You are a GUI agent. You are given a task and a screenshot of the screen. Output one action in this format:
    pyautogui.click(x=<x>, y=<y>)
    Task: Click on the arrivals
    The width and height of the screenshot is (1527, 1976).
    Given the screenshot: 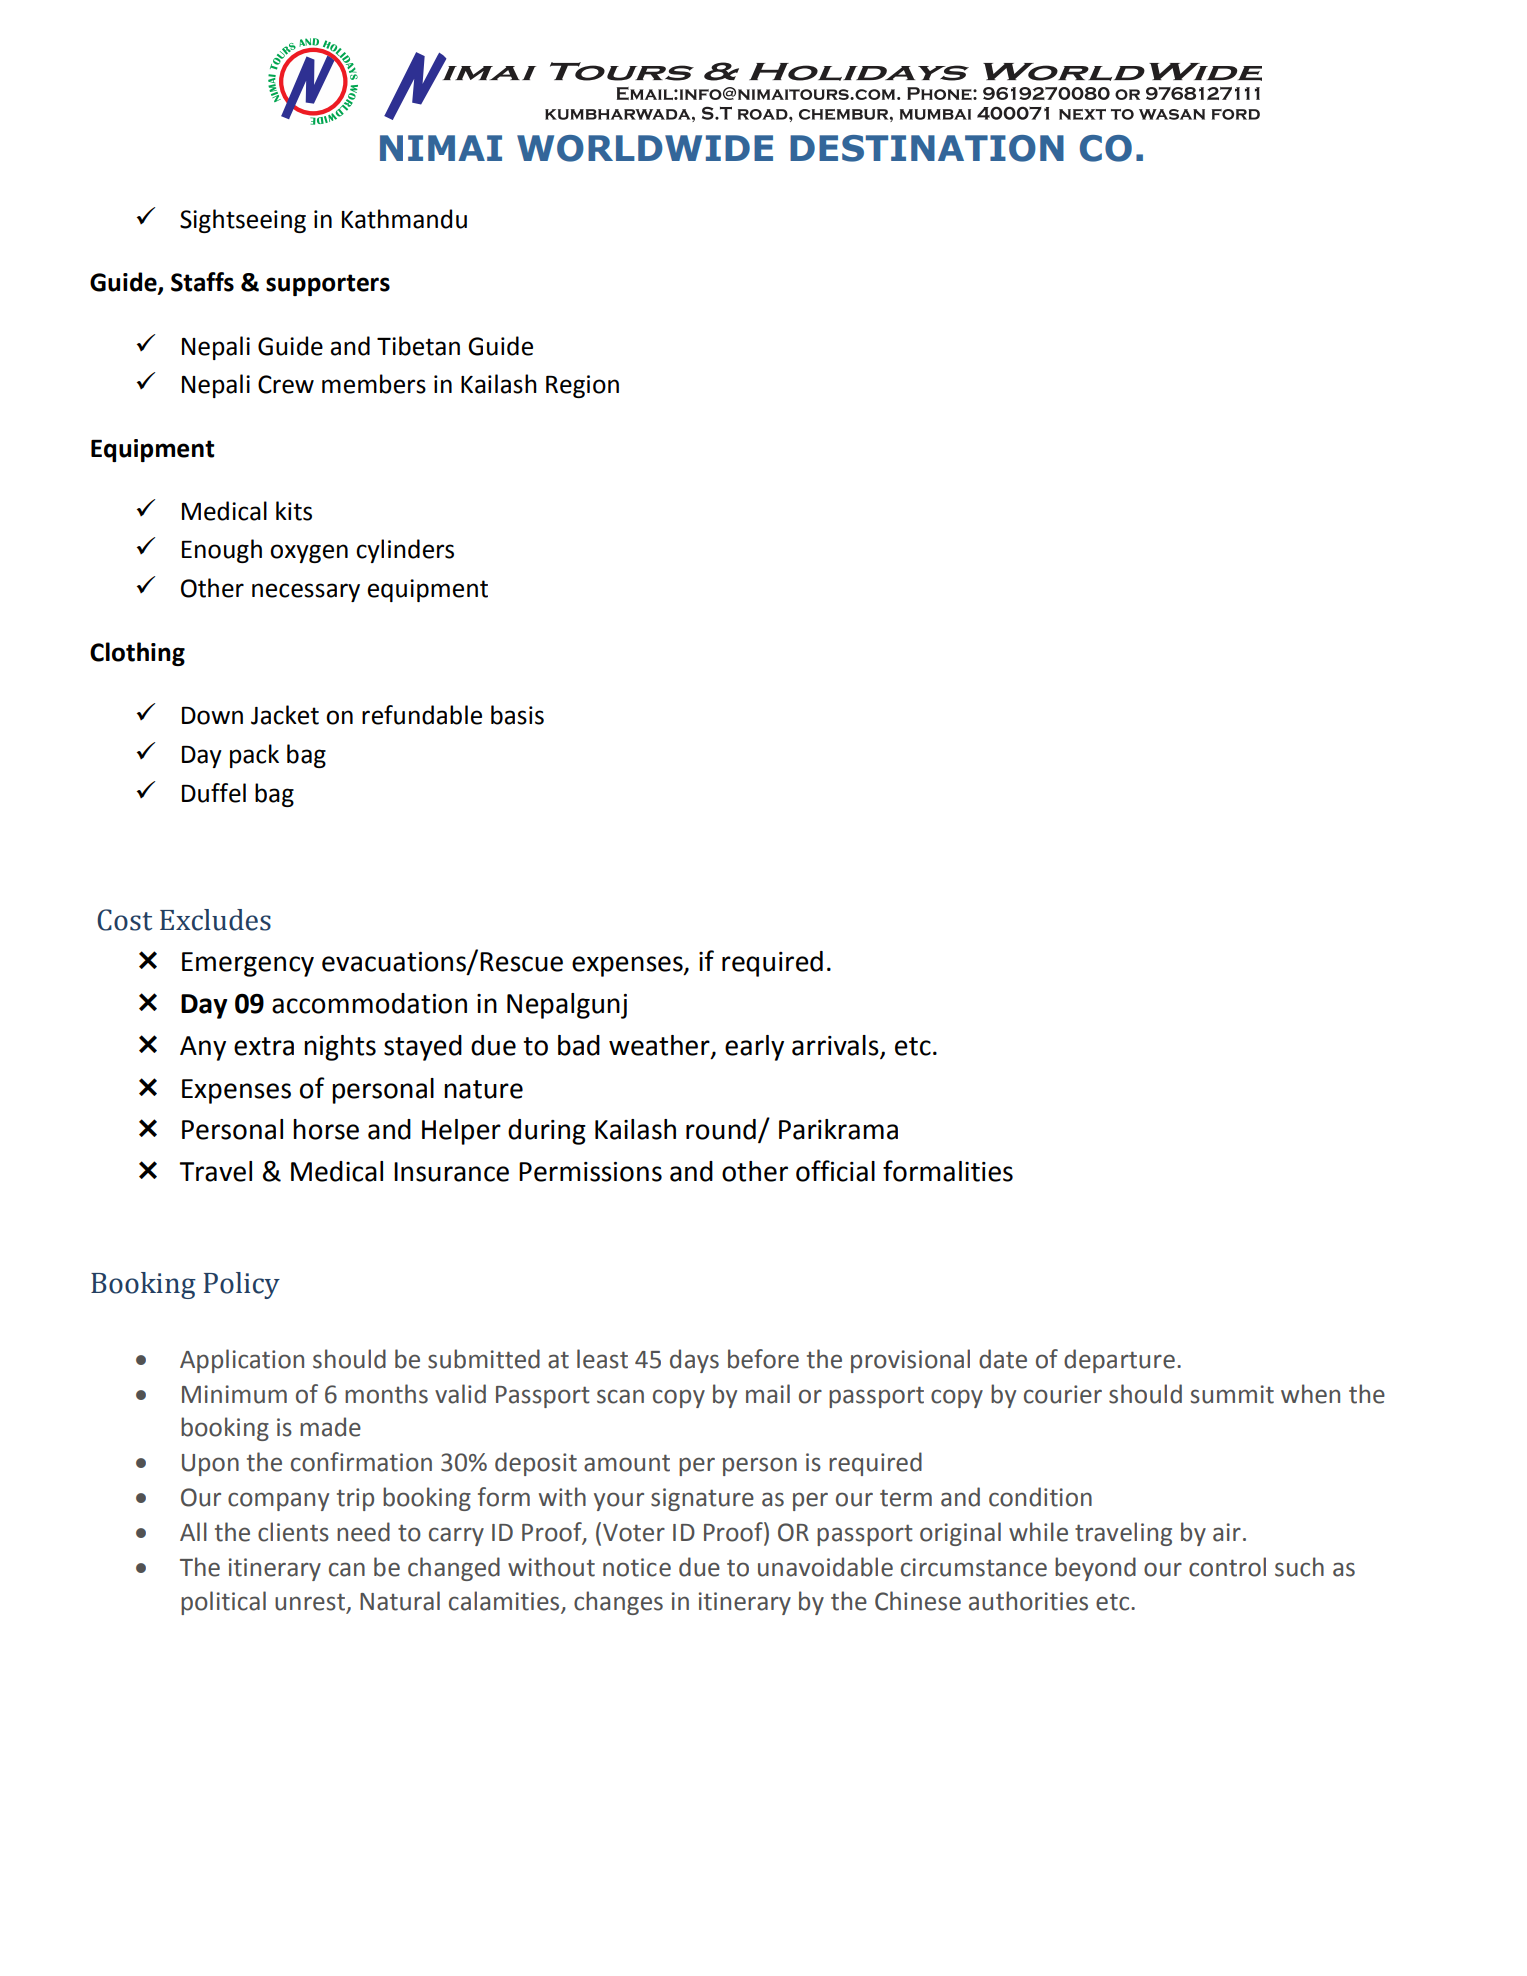 What is the action you would take?
    pyautogui.click(x=836, y=1046)
